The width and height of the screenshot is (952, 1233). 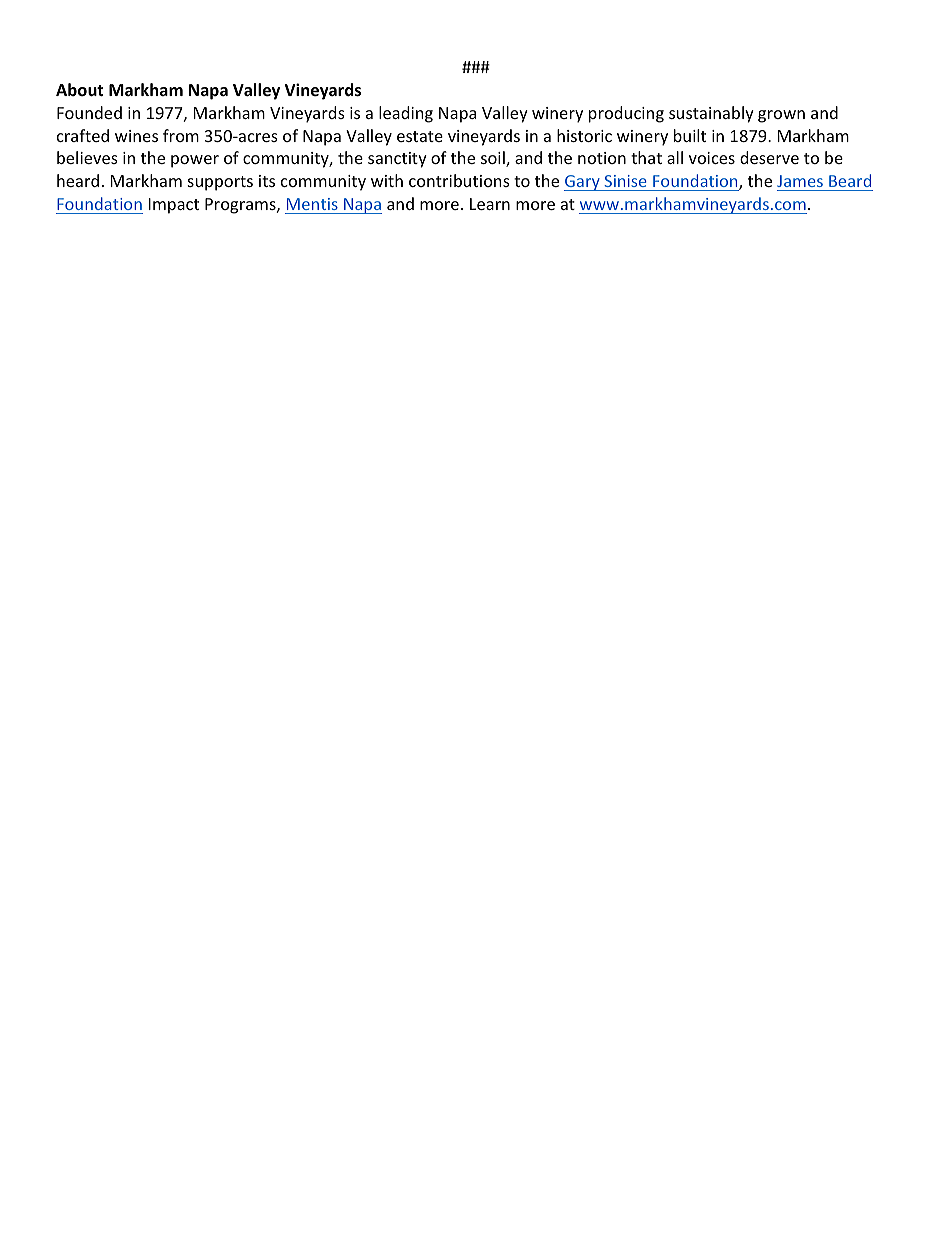 What do you see at coordinates (690, 135) in the screenshot?
I see `built` at bounding box center [690, 135].
